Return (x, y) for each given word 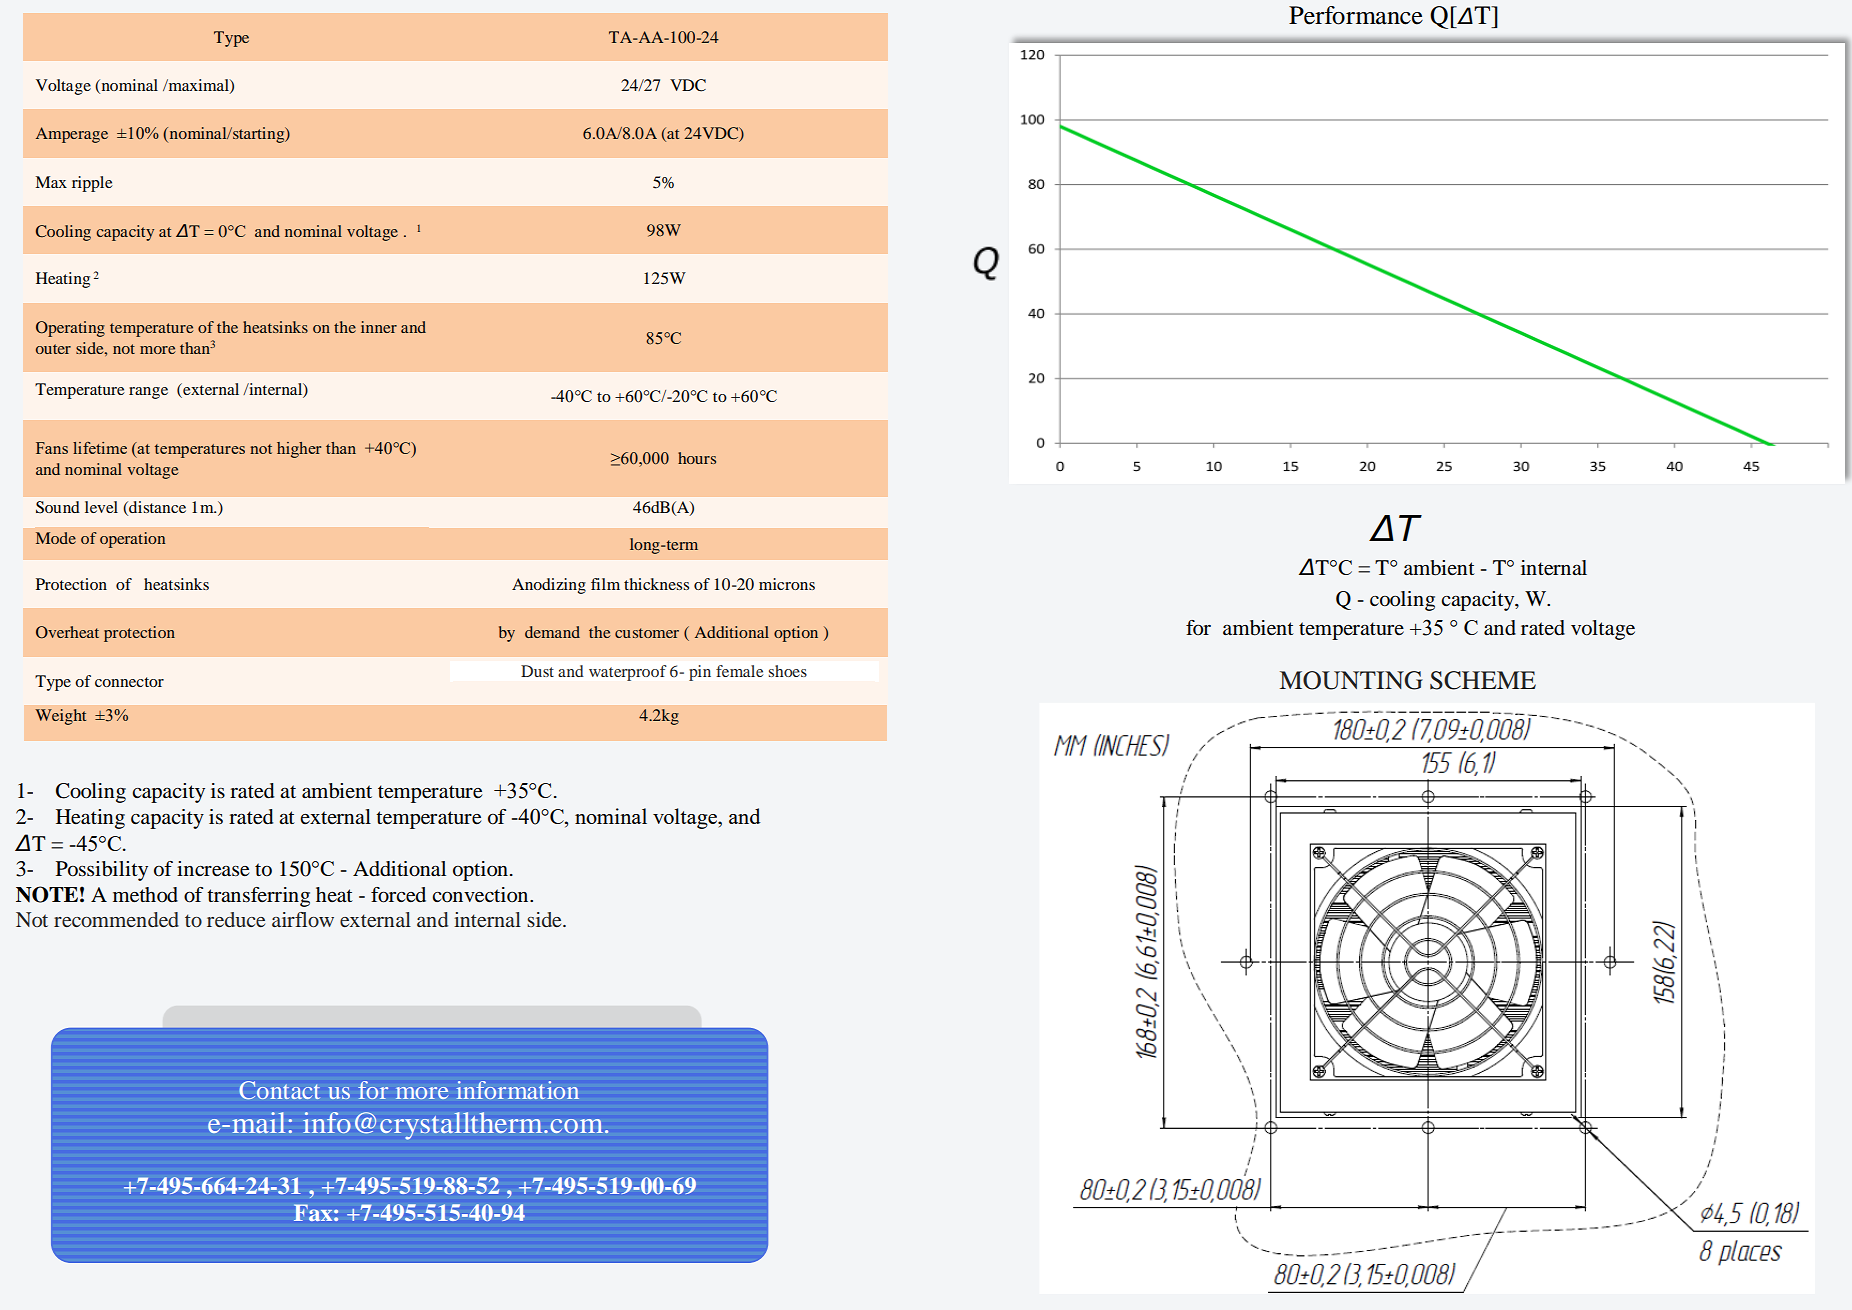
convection (481, 895)
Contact (279, 1090)
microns (787, 584)
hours (697, 458)
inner (379, 327)
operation (132, 540)
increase (213, 869)
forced (398, 895)
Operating (70, 329)
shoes (788, 671)
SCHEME (1483, 680)
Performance (1356, 15)
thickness (656, 584)
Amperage (72, 135)
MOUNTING (1351, 680)
